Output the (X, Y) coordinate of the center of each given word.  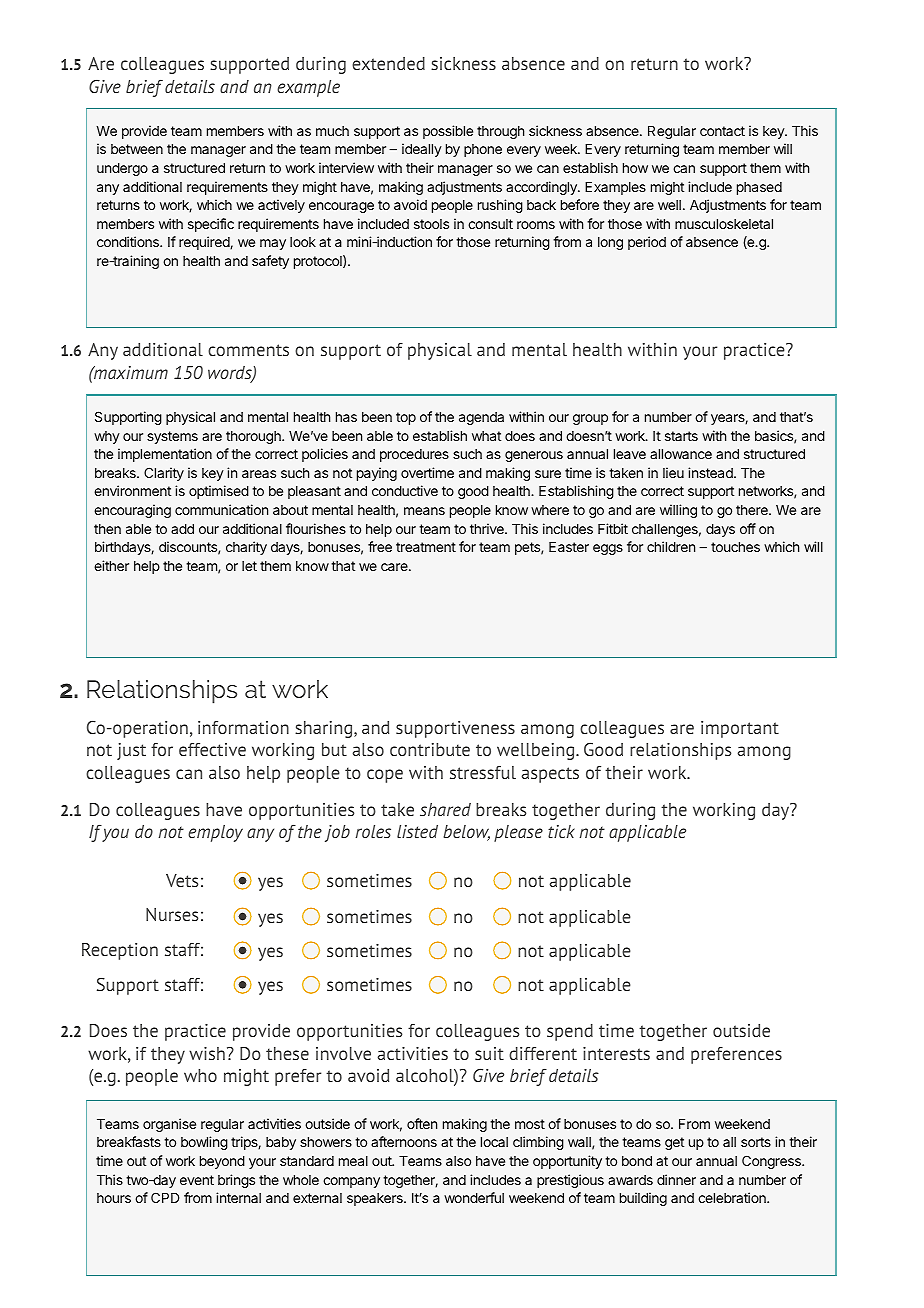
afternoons (404, 1141)
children (671, 546)
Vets (182, 880)
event (197, 1180)
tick (561, 831)
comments (248, 350)
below (466, 833)
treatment (426, 547)
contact (722, 131)
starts (681, 436)
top (406, 418)
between (137, 149)
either (111, 565)
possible (448, 132)
